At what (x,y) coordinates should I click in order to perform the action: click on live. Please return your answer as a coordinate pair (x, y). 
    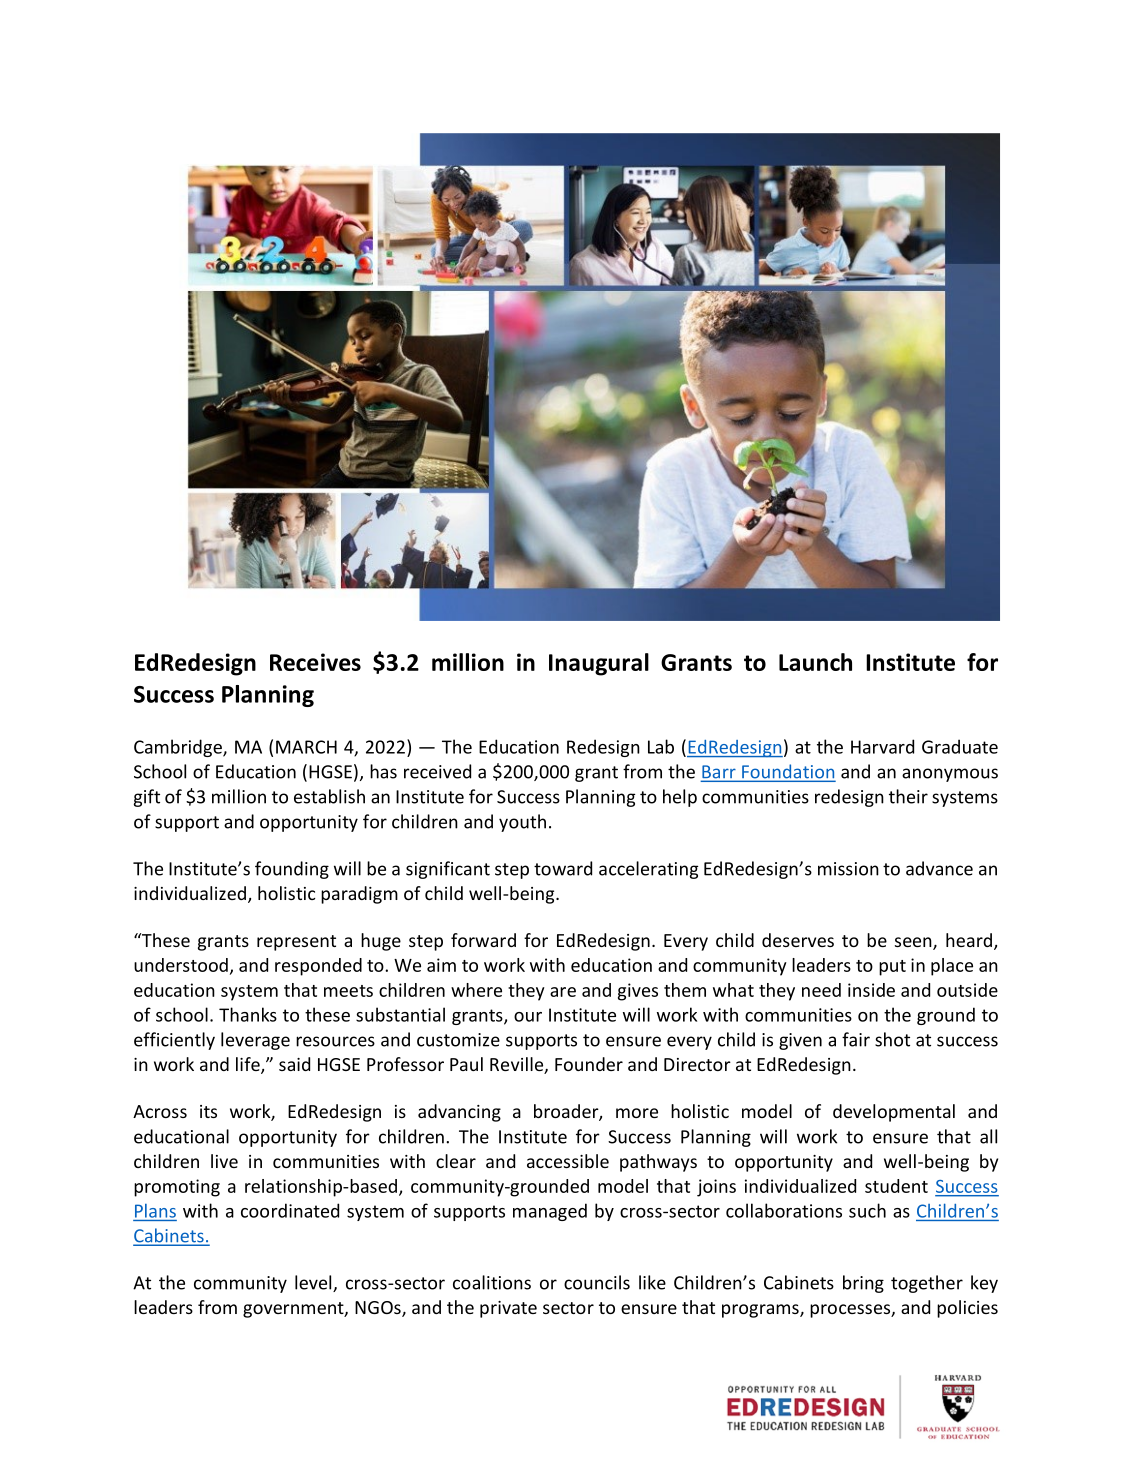
    Looking at the image, I should click on (224, 1161).
